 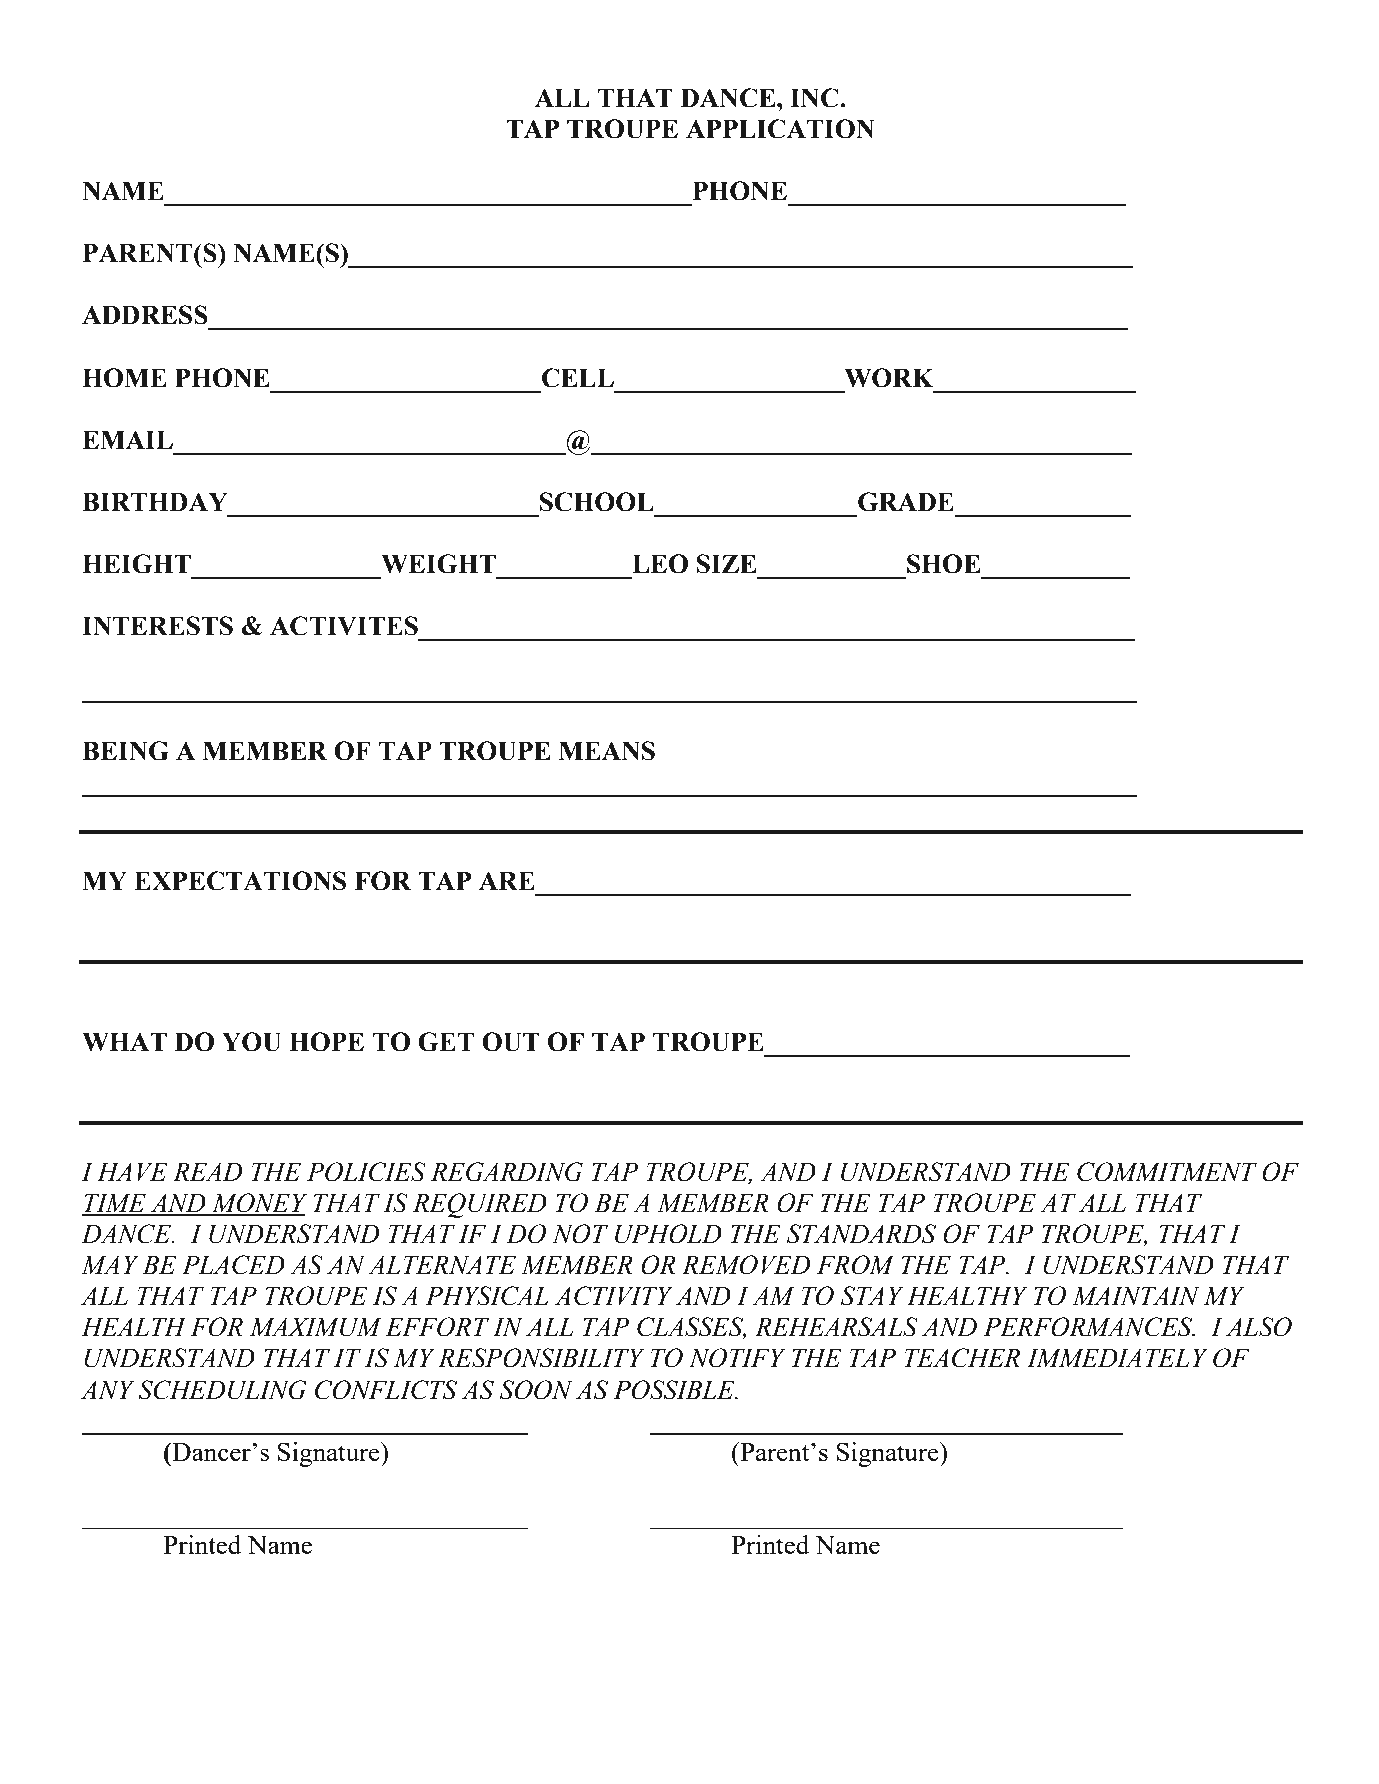 What do you see at coordinates (607, 751) in the document?
I see `MEANS` at bounding box center [607, 751].
